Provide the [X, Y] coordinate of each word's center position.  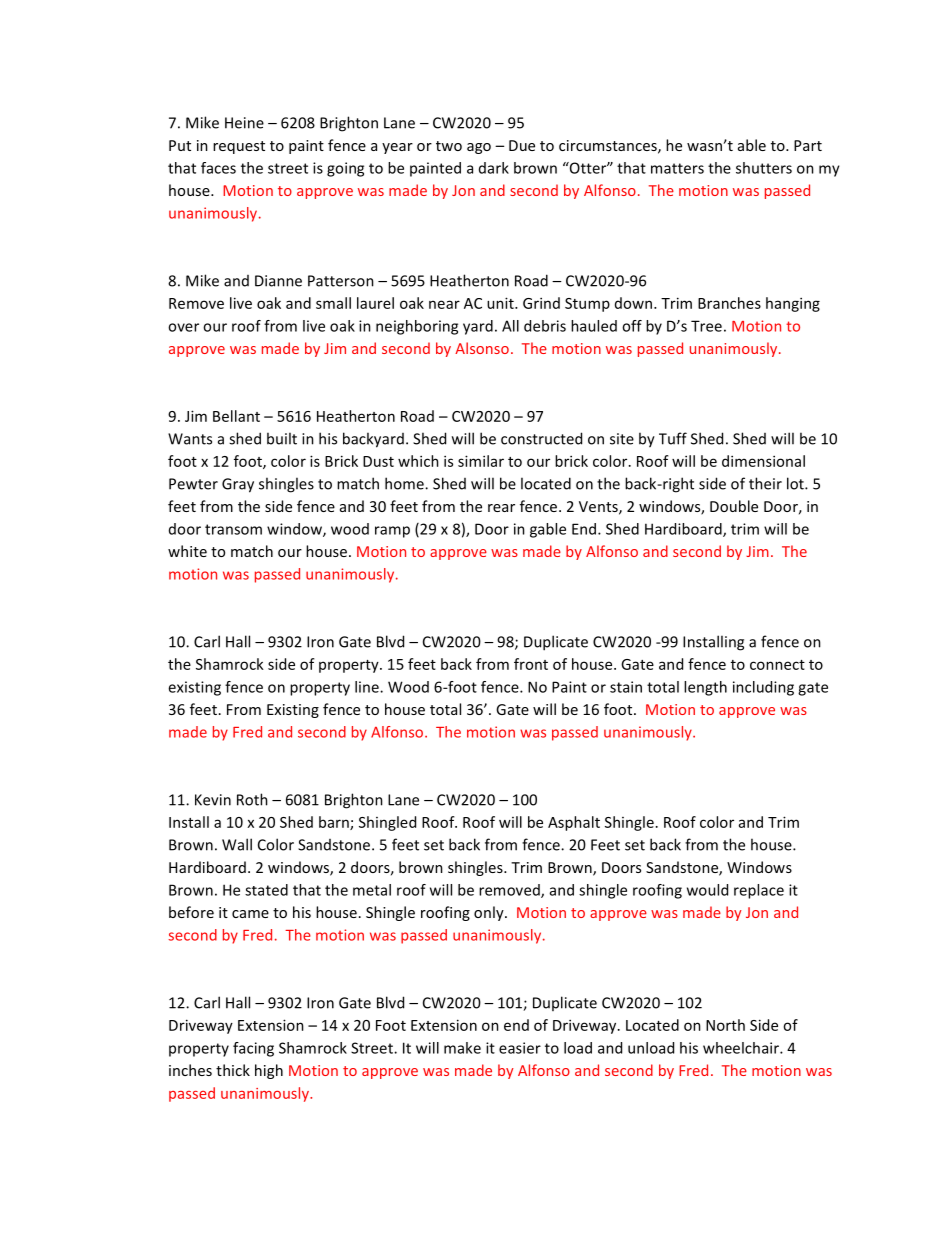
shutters [764, 168]
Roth [252, 799]
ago [479, 148]
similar [481, 461]
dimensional [763, 461]
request [239, 147]
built [282, 438]
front [531, 664]
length [705, 688]
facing [253, 1049]
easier [520, 1048]
